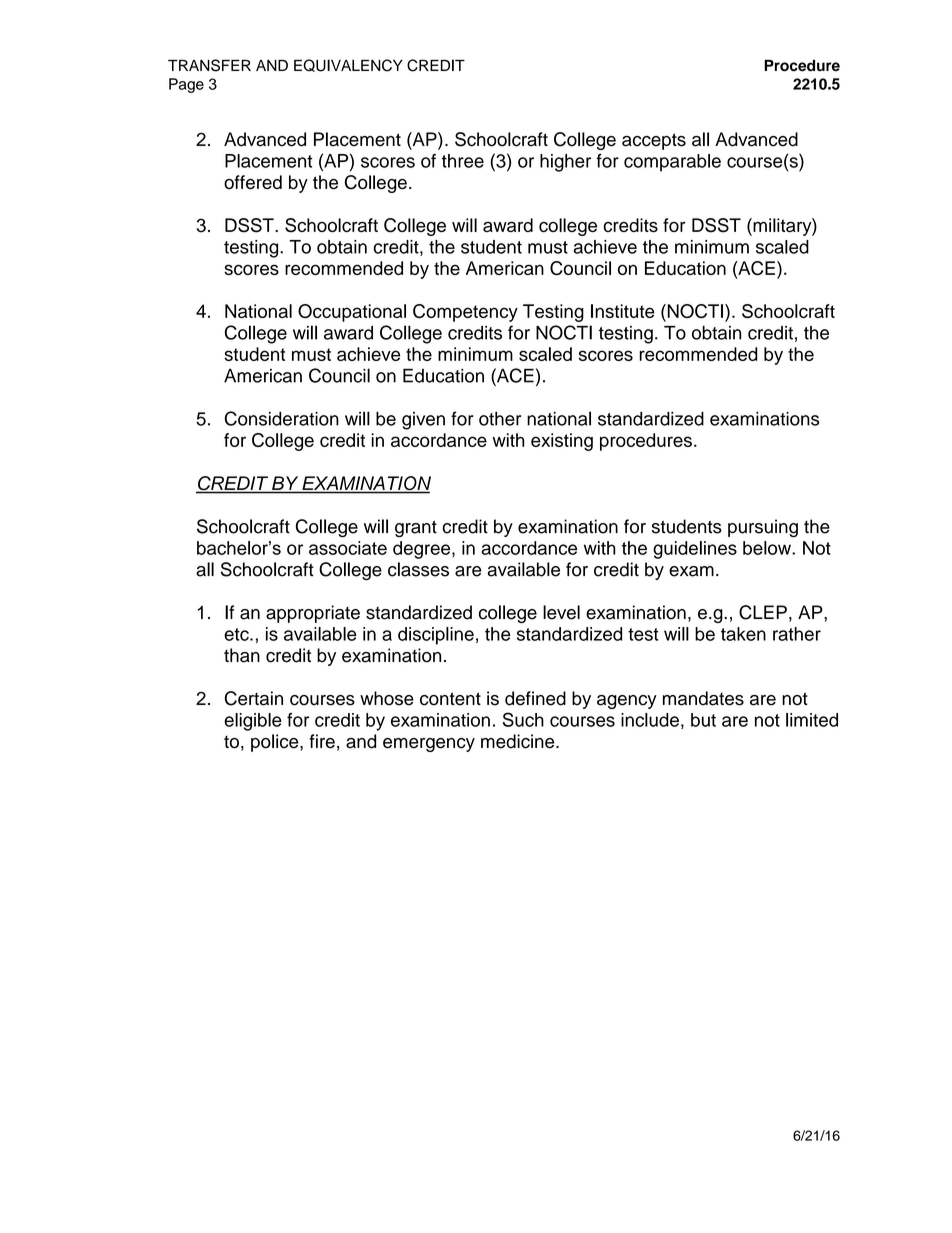  What do you see at coordinates (209, 65) in the screenshot?
I see `TRANSFER` at bounding box center [209, 65].
